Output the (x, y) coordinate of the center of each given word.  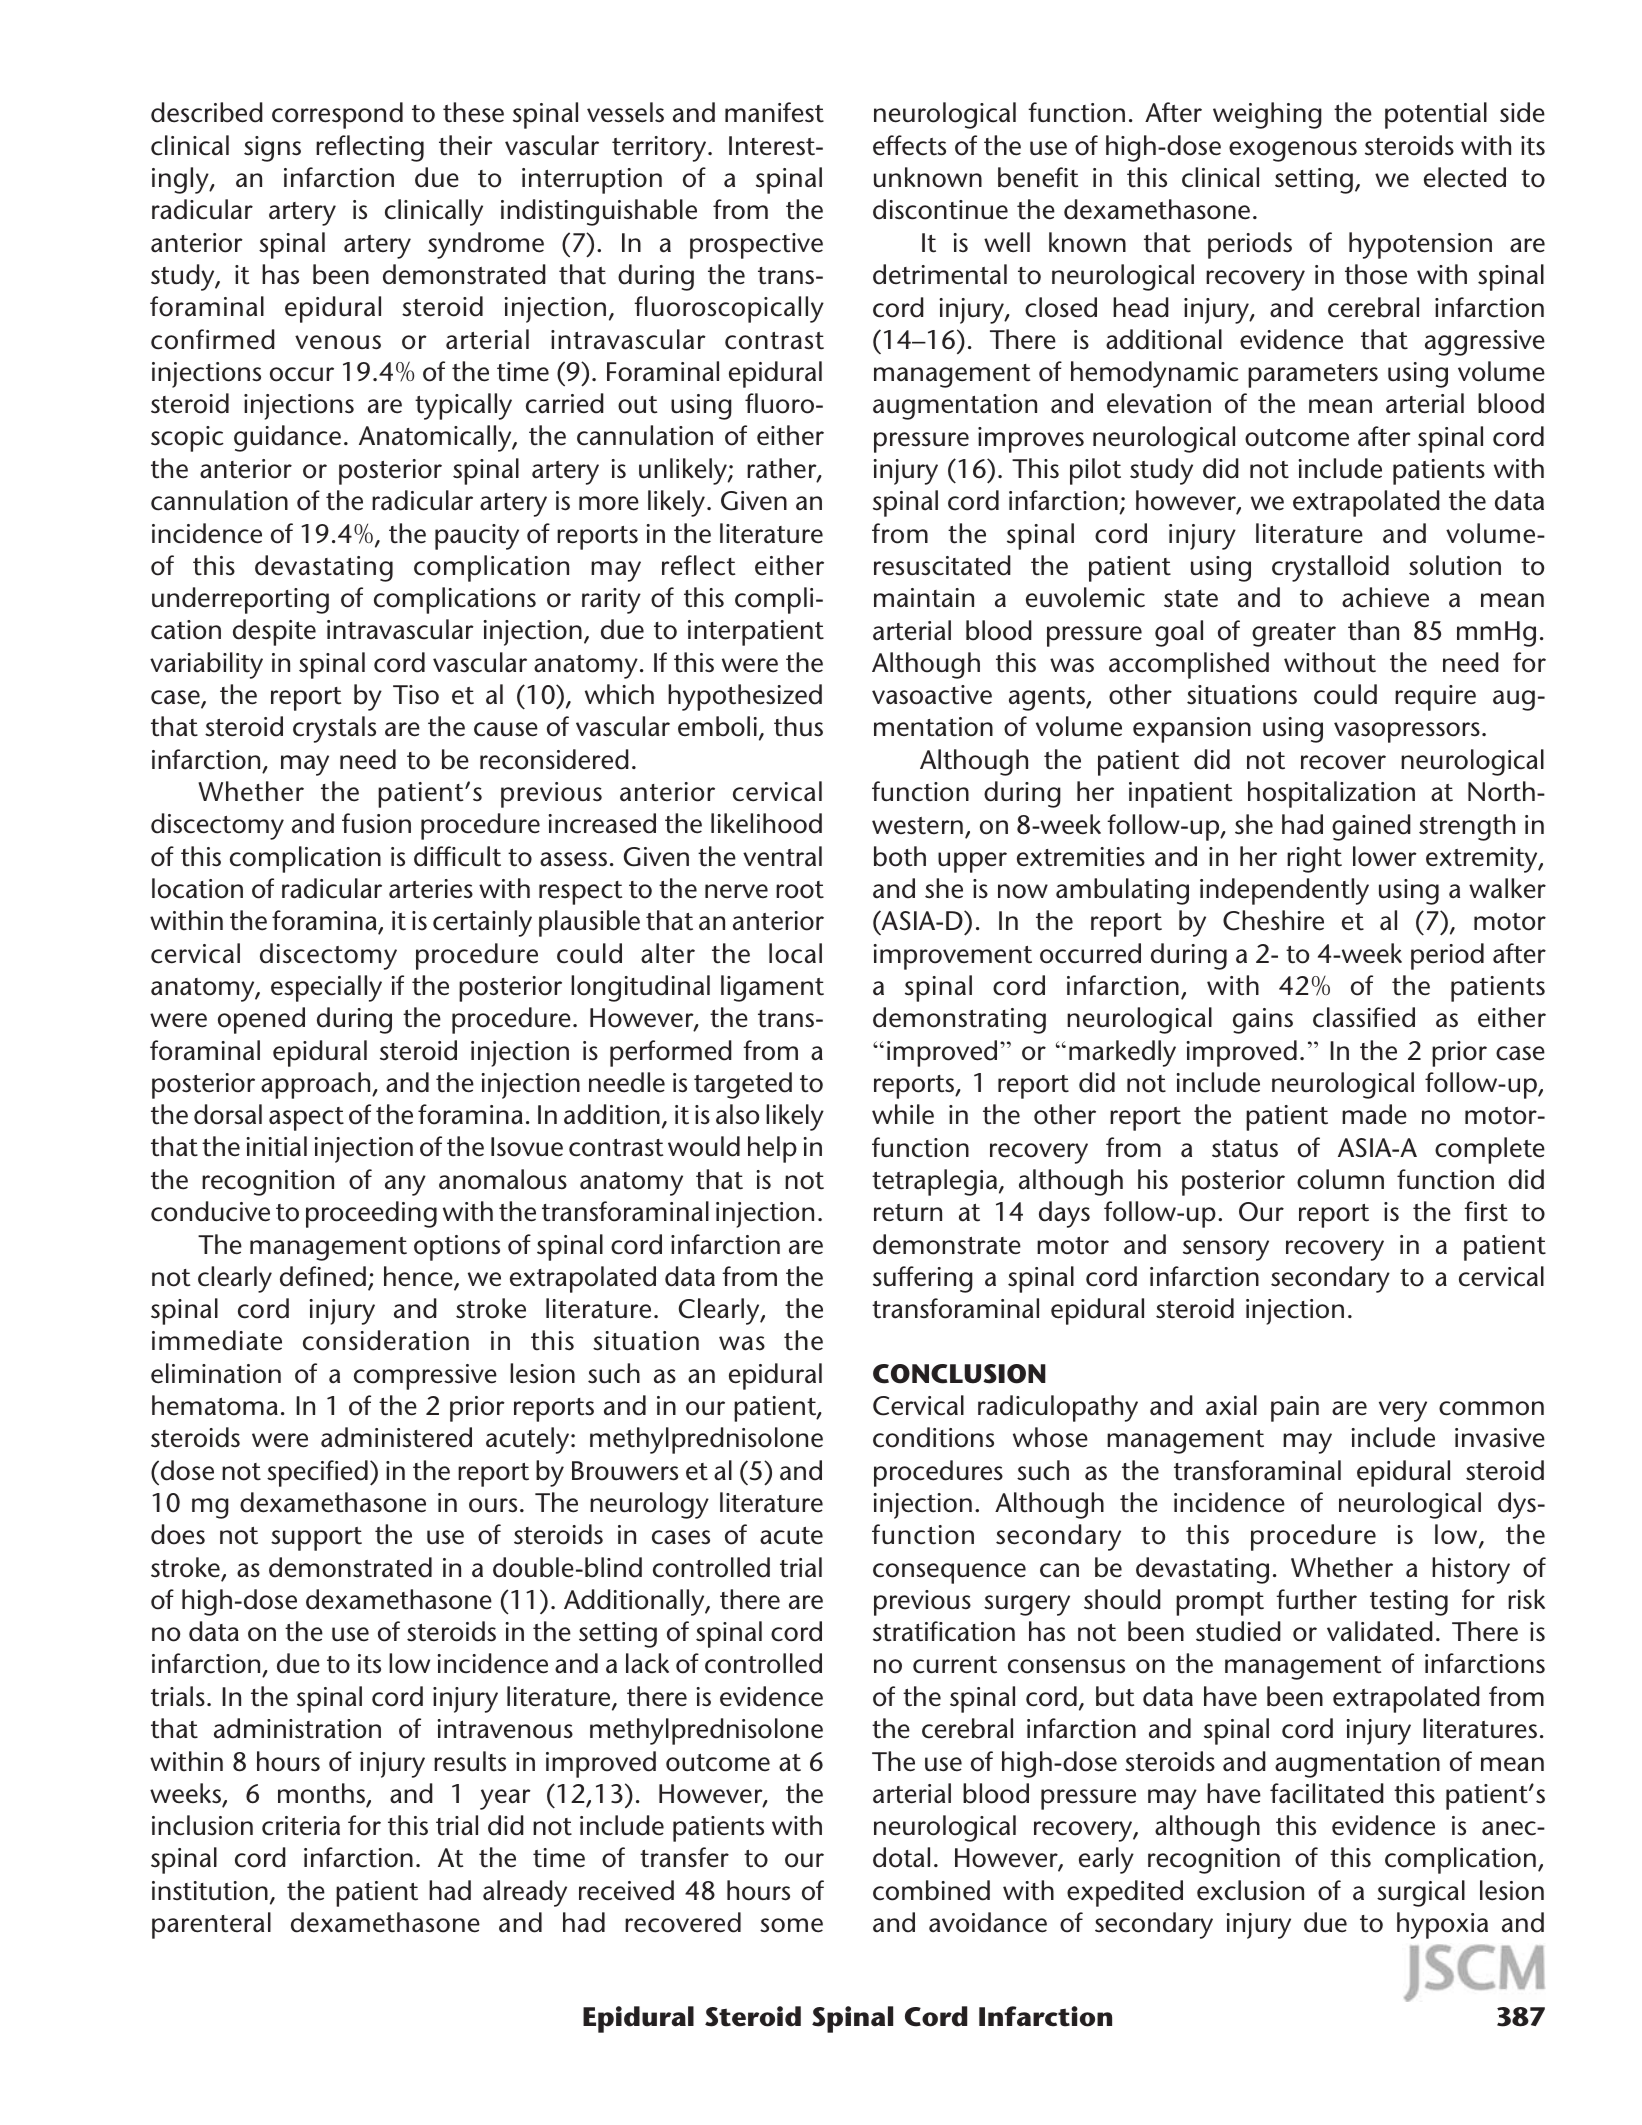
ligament (772, 988)
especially (326, 988)
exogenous (1293, 151)
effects (909, 145)
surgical (1421, 1893)
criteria (301, 1826)
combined (931, 1890)
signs (272, 149)
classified (1364, 1017)
